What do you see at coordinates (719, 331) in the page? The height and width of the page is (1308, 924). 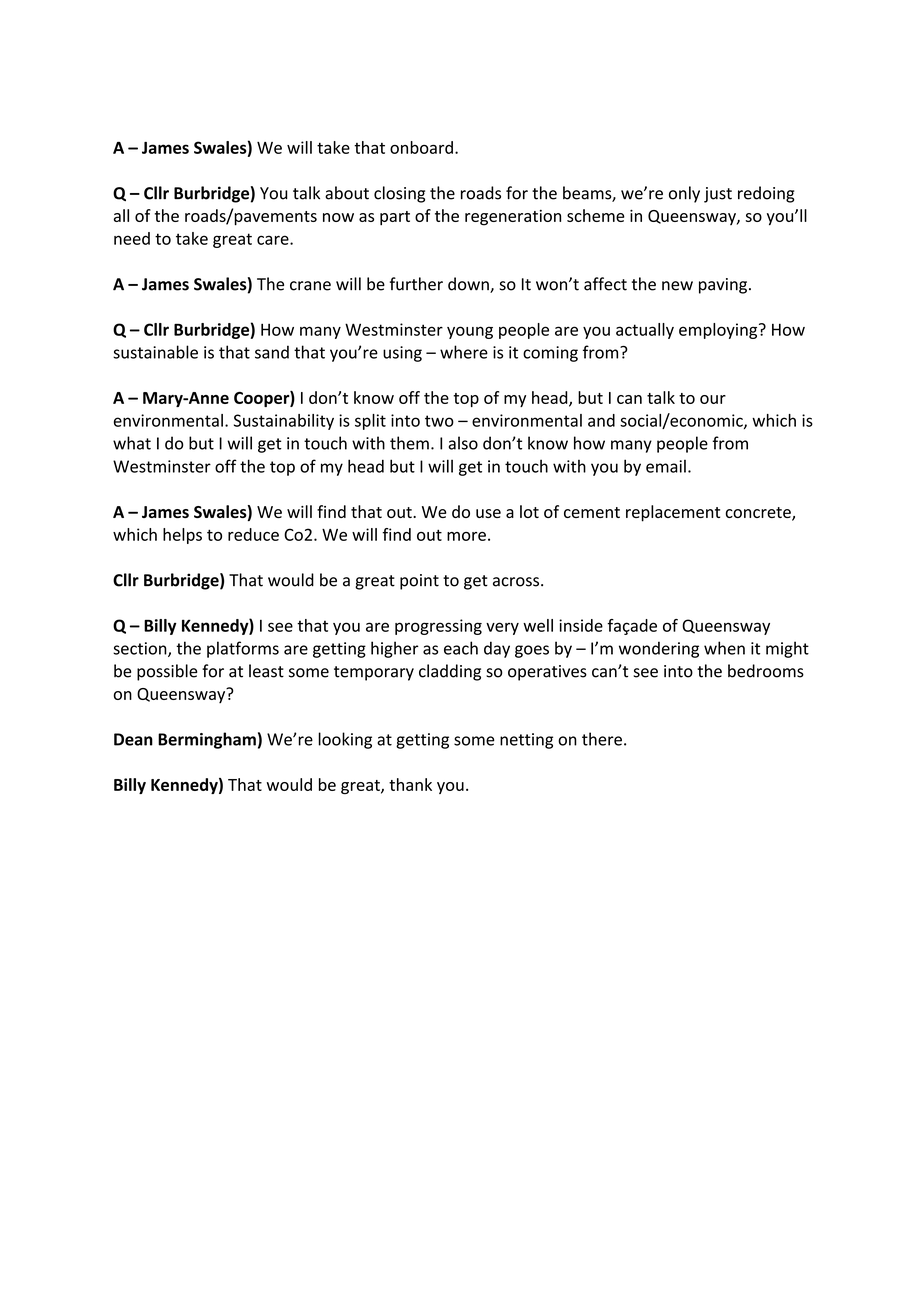 I see `employing` at bounding box center [719, 331].
